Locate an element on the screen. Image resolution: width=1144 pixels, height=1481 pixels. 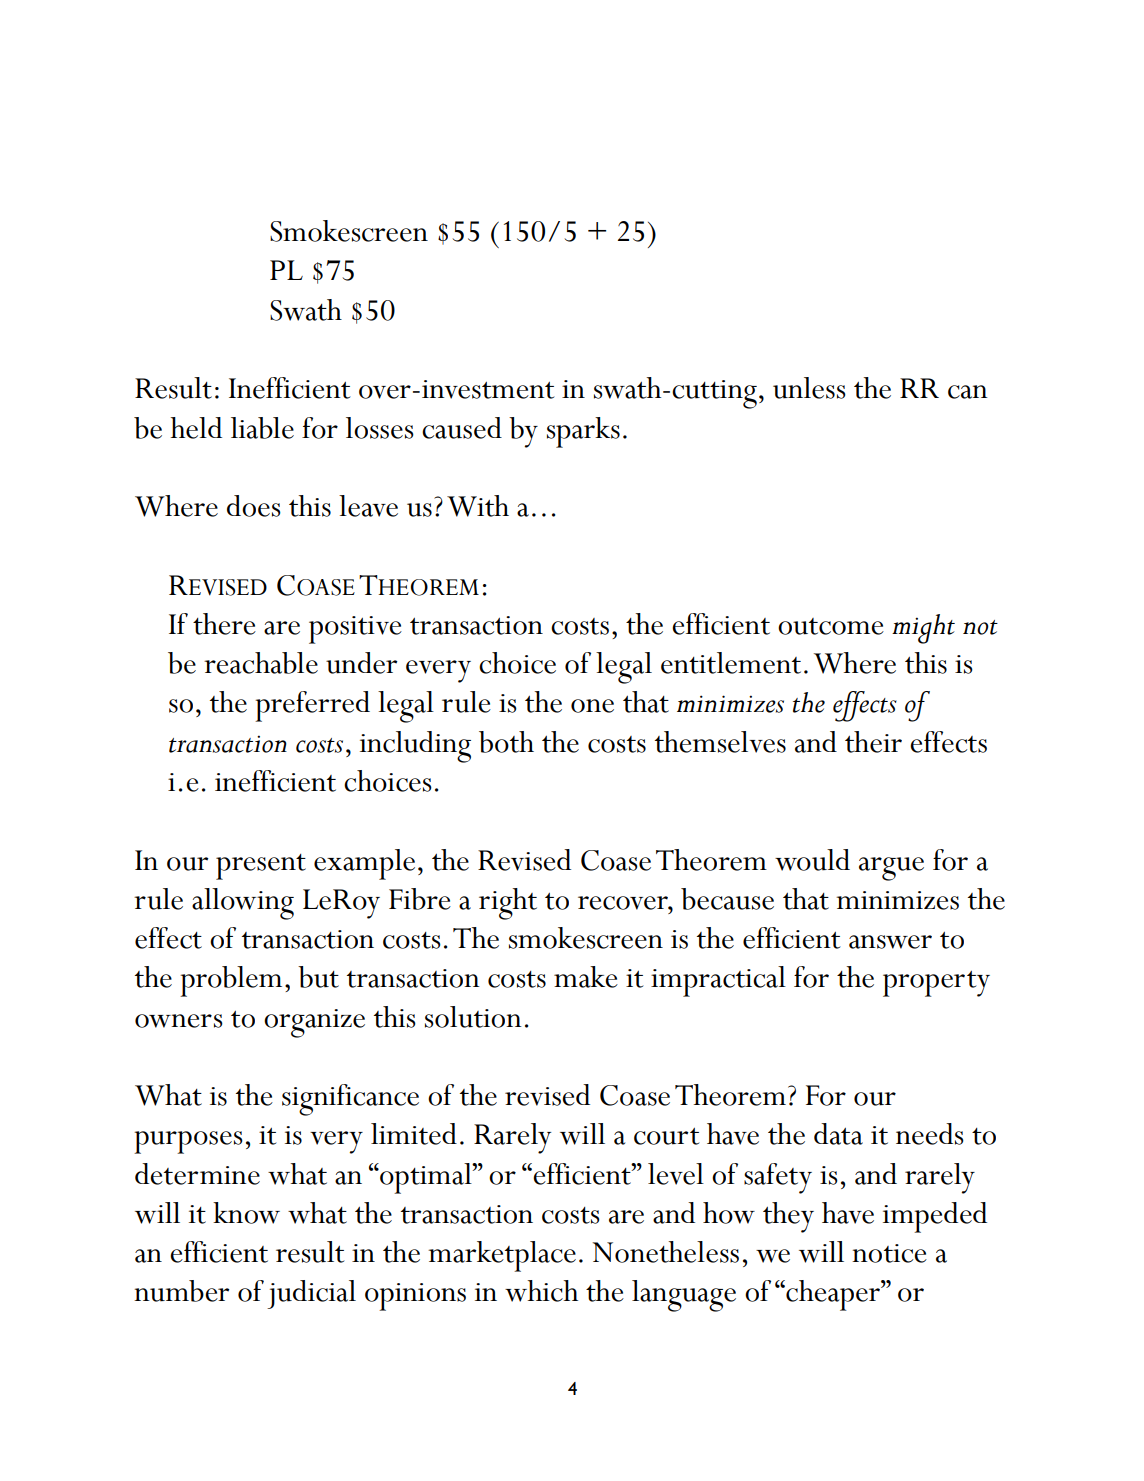
allowing is located at coordinates (243, 904).
